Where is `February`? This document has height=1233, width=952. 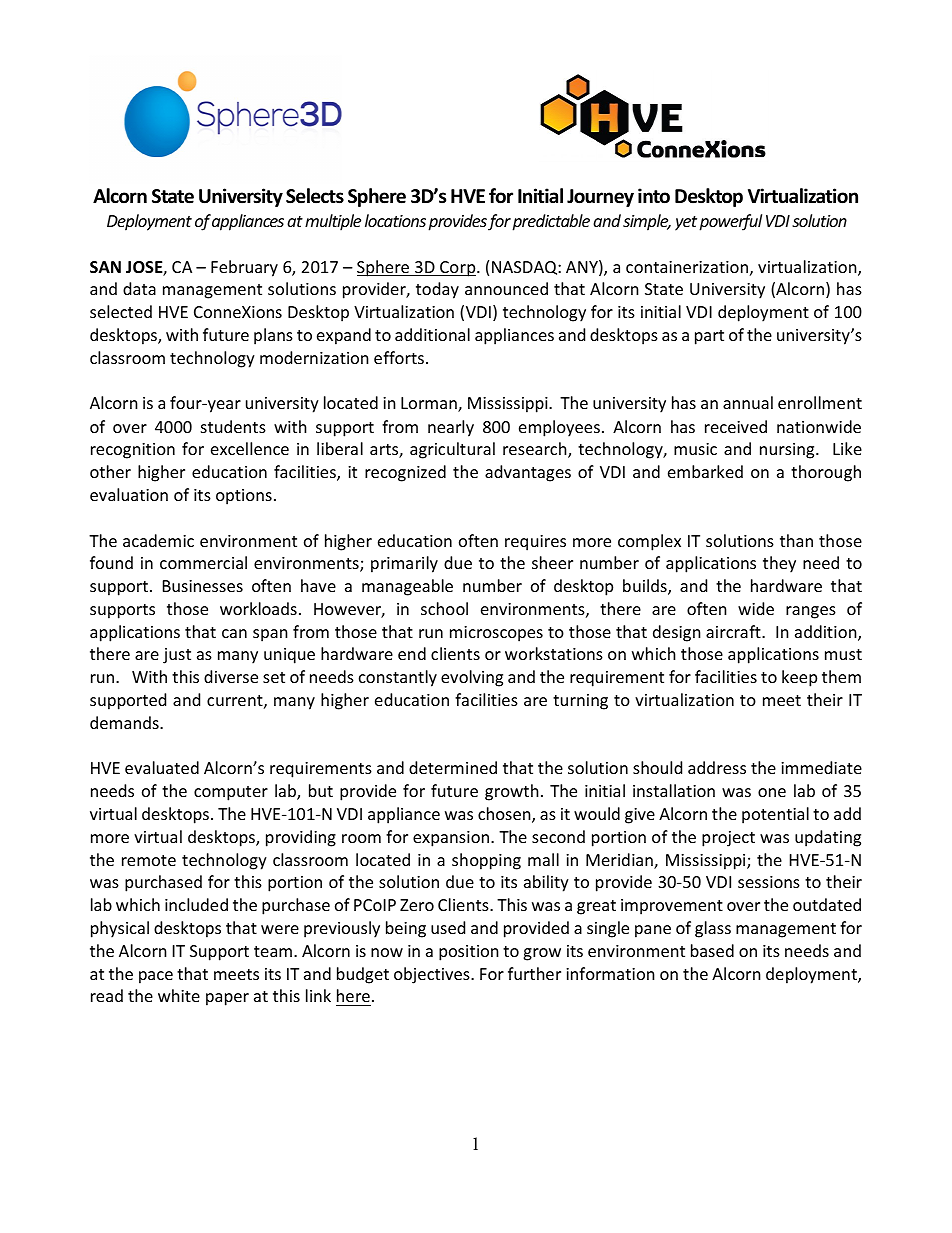 February is located at coordinates (244, 268).
